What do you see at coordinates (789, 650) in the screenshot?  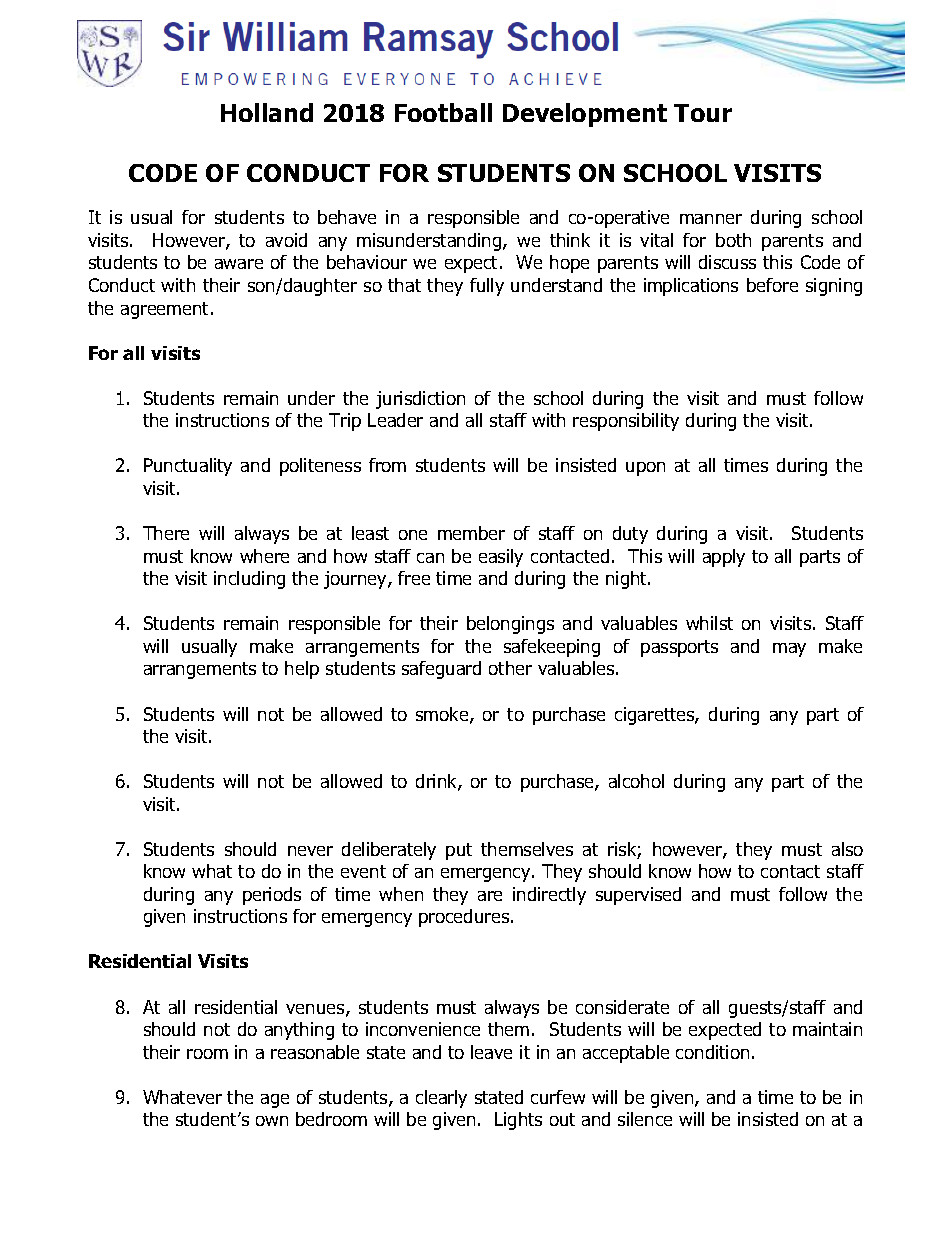 I see `may` at bounding box center [789, 650].
